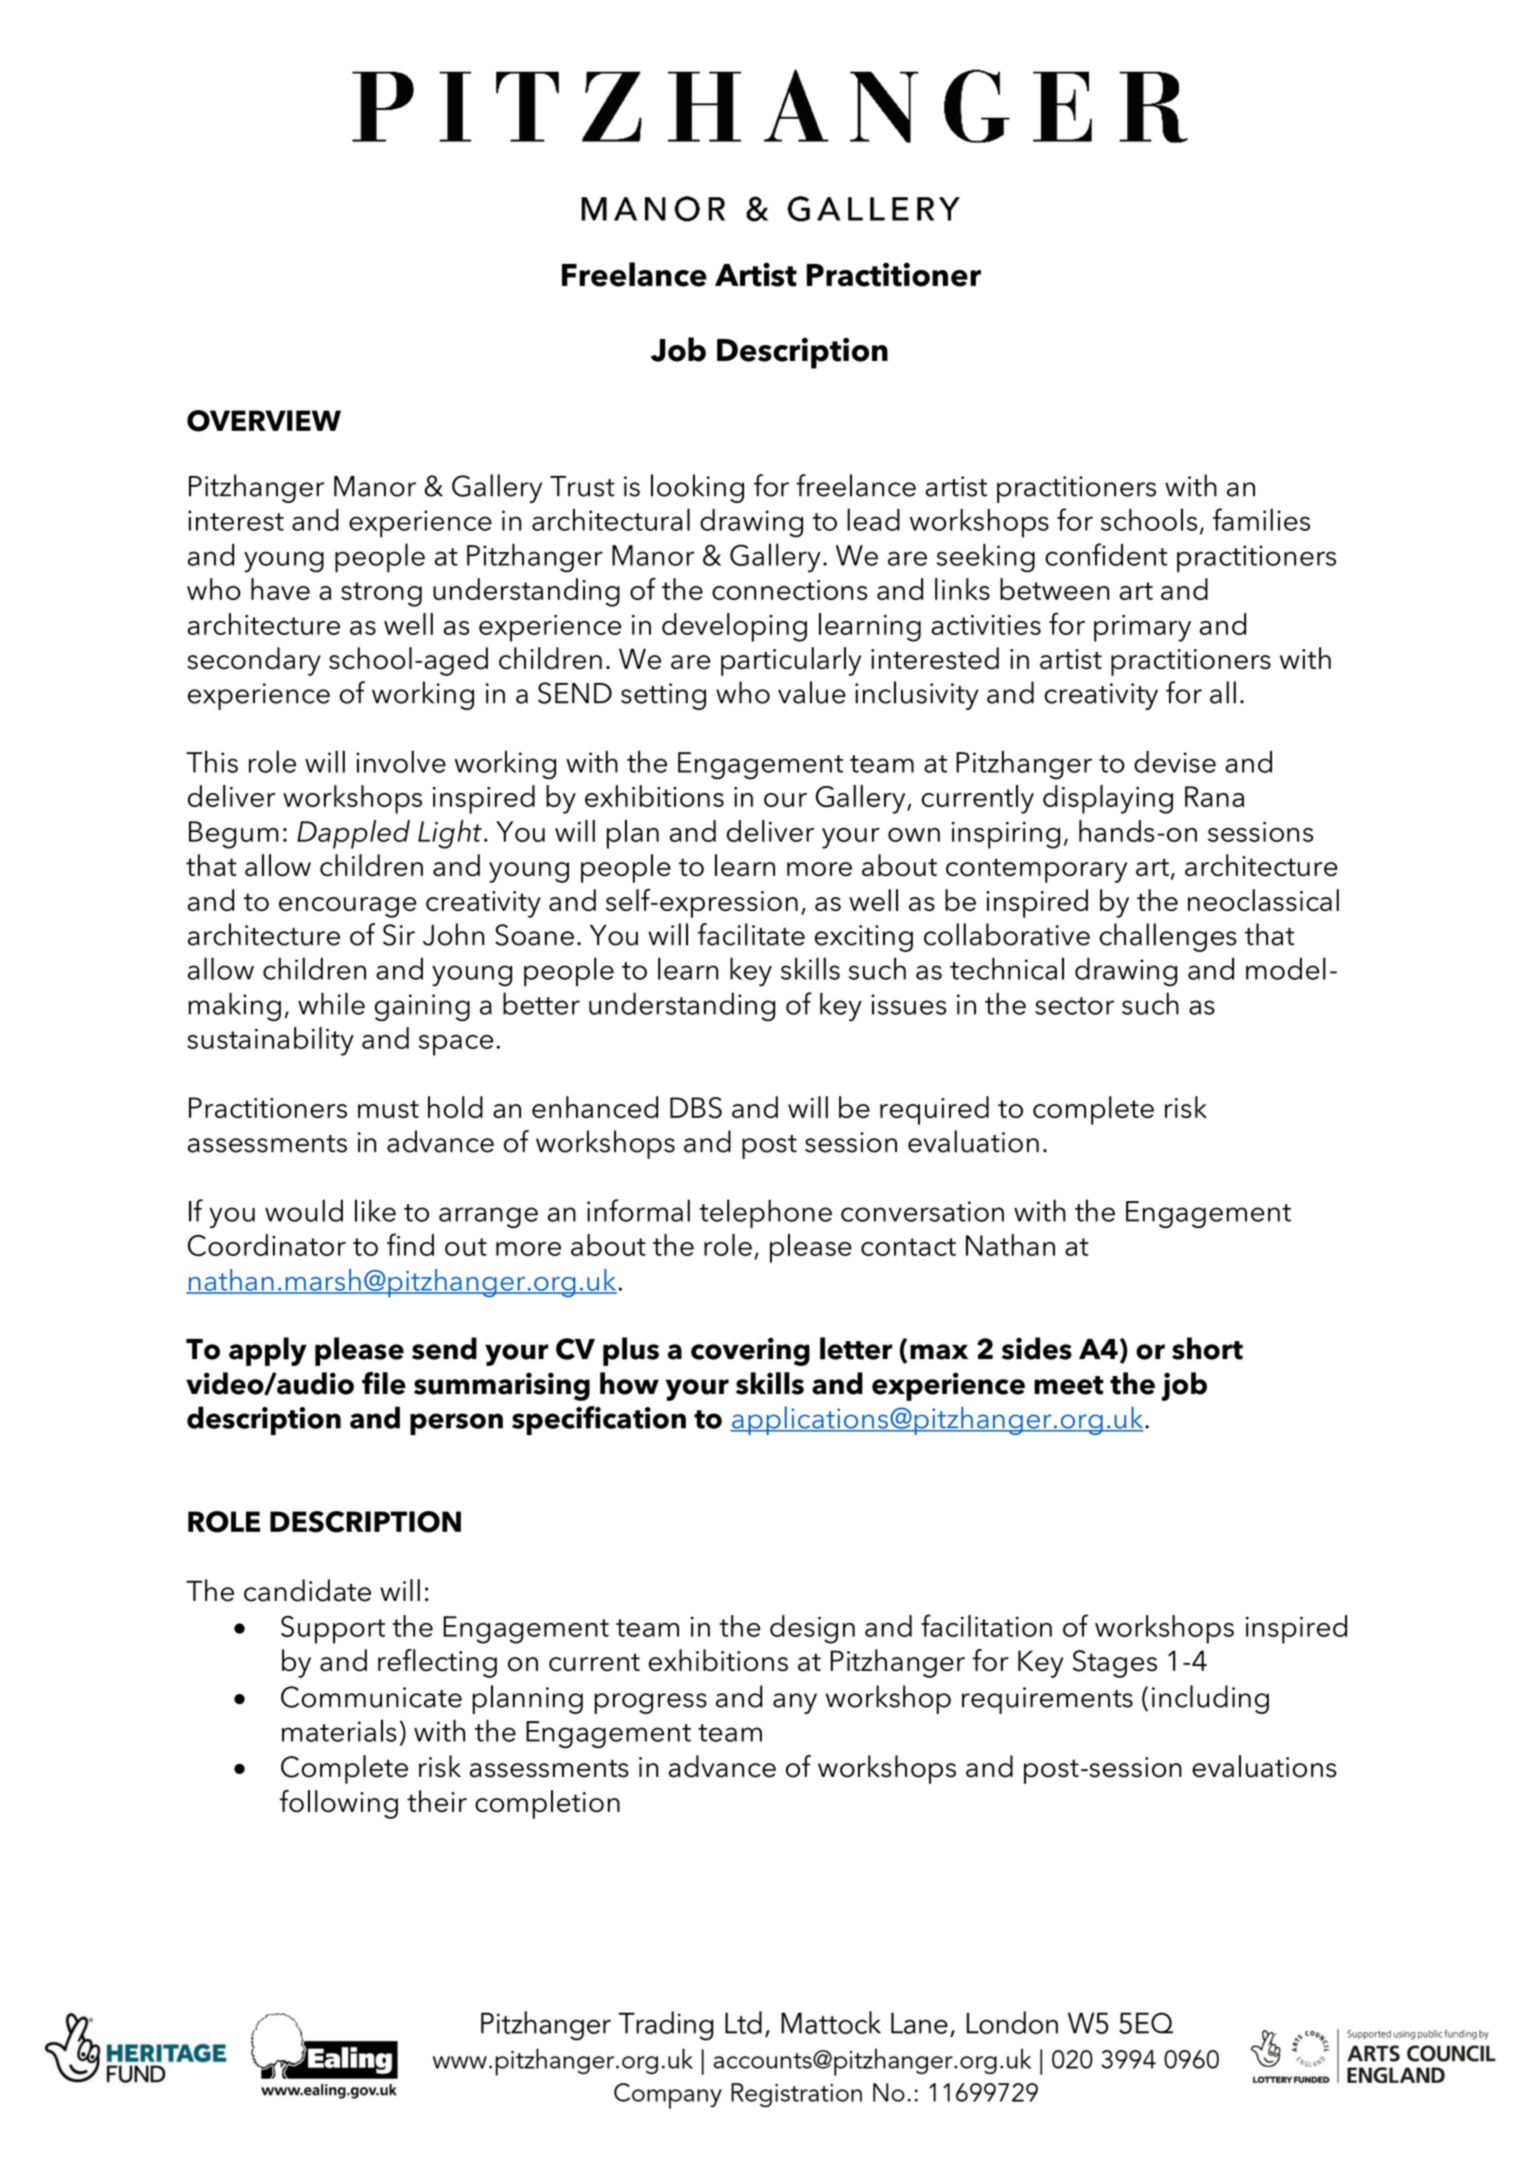 The image size is (1540, 2178). Describe the element at coordinates (795, 1703) in the image. I see `any` at that location.
